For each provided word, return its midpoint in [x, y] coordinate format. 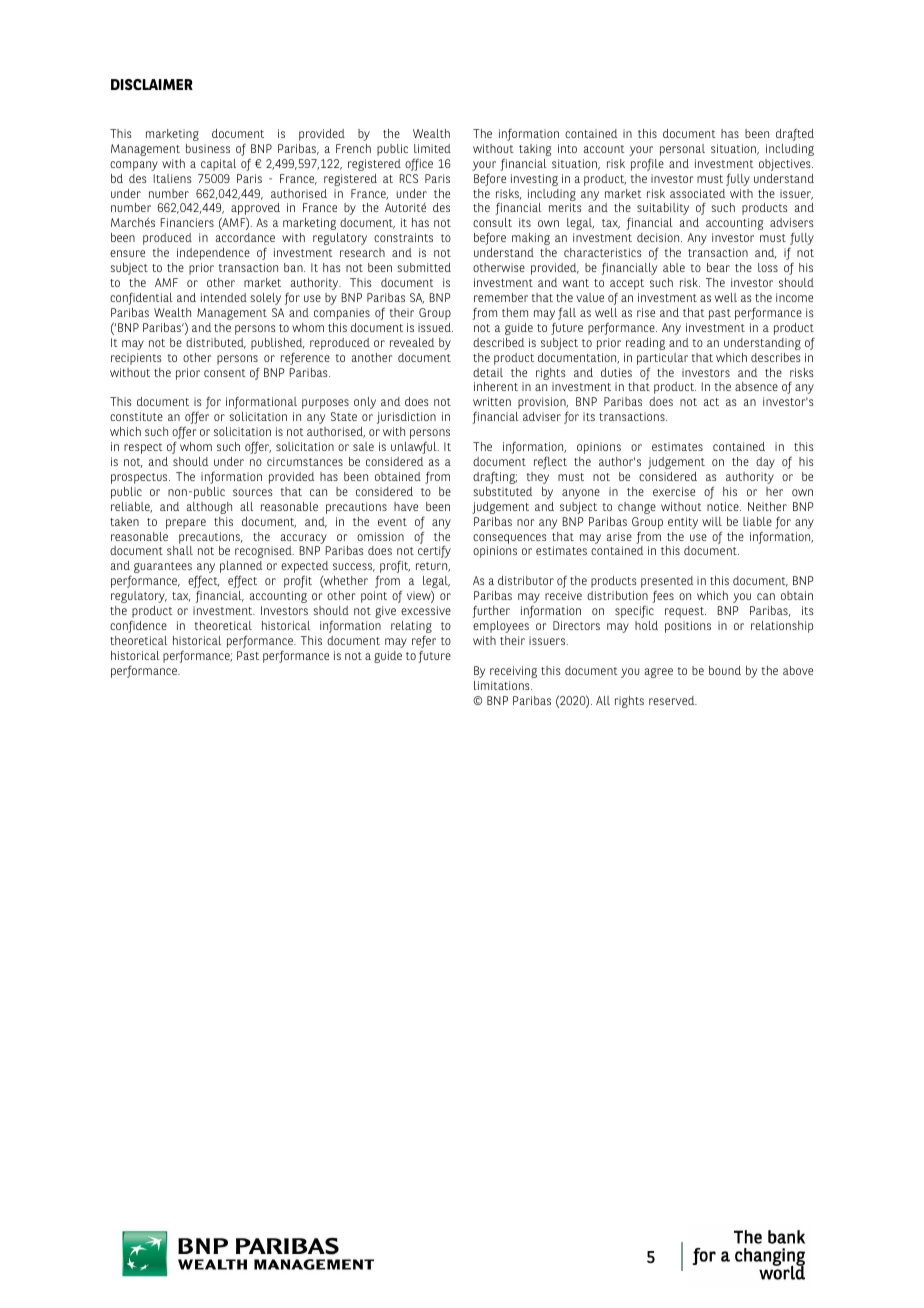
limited [432, 148]
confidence [138, 627]
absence [756, 386]
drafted [795, 134]
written [492, 401]
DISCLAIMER [152, 84]
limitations [503, 685]
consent [225, 373]
